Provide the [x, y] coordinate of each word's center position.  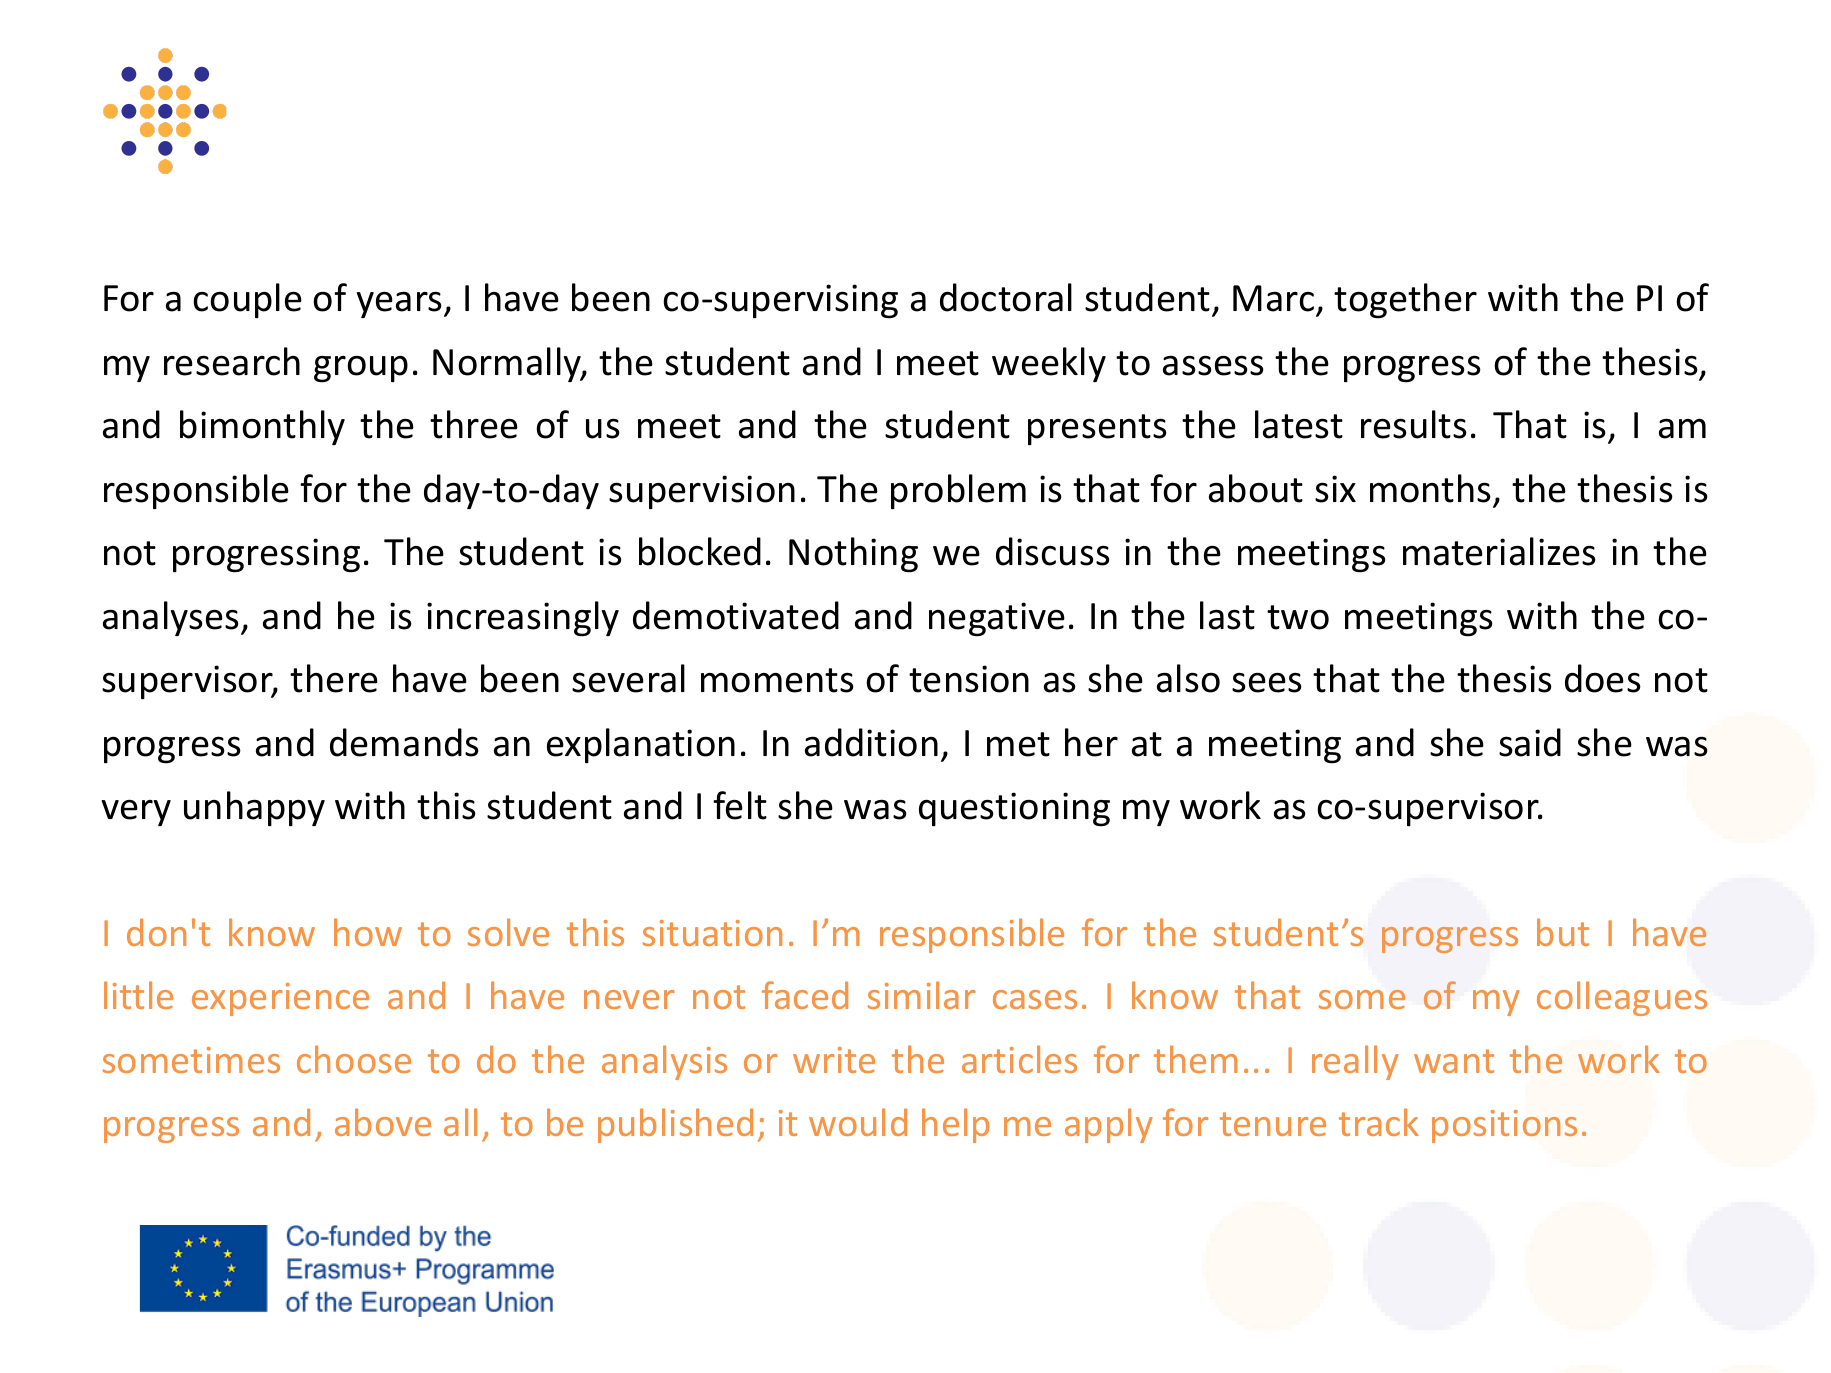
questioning [1014, 809]
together [1405, 301]
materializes [1499, 551]
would [858, 1122]
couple [247, 301]
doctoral [1006, 297]
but [1563, 932]
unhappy [254, 809]
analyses [171, 618]
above [383, 1122]
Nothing [853, 555]
